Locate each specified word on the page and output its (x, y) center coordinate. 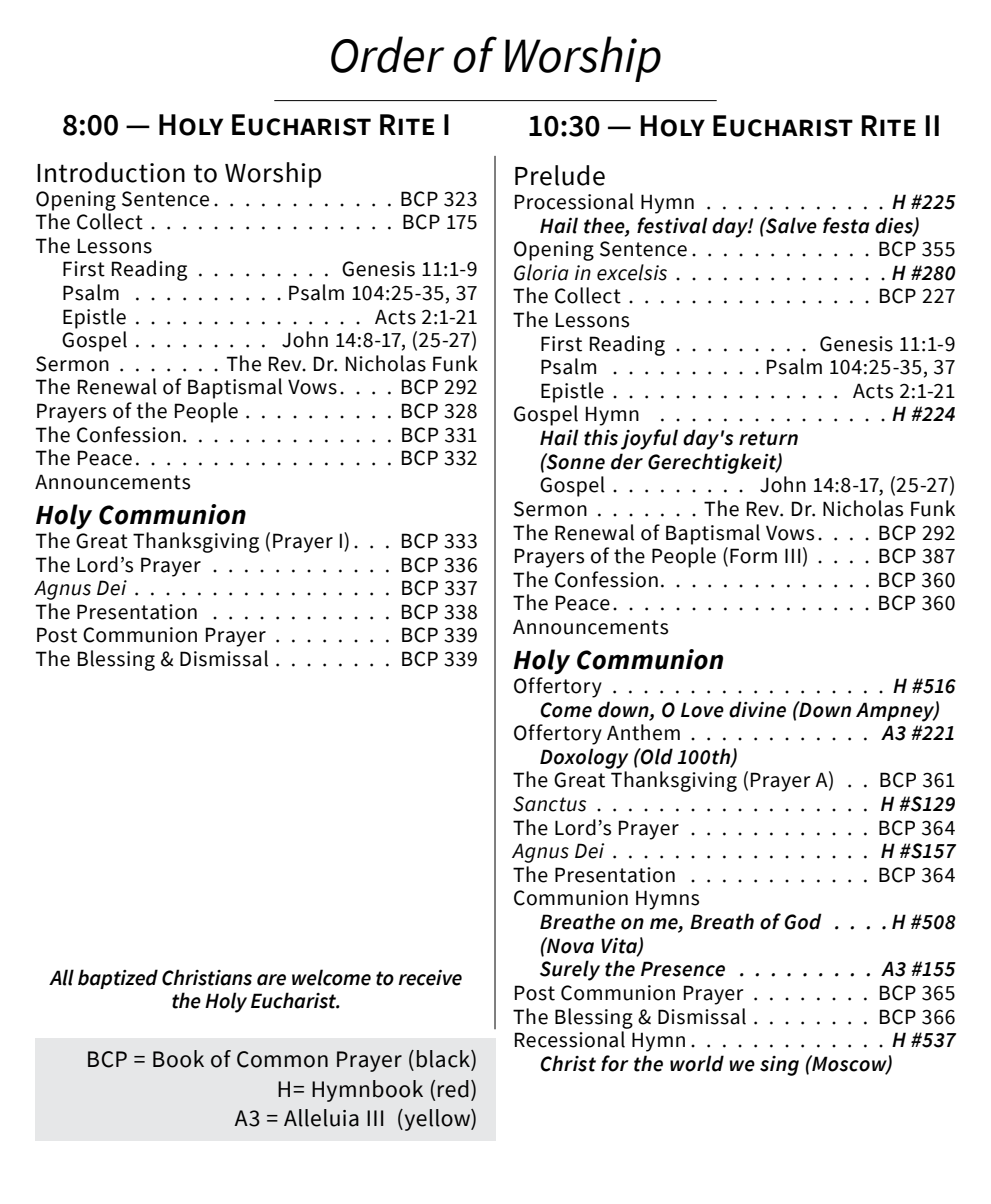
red (453, 1089)
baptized (118, 979)
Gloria (541, 272)
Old (656, 756)
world (697, 1063)
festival (672, 225)
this (601, 437)
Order (387, 54)
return (768, 438)
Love (702, 710)
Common (282, 1059)
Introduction (111, 172)
